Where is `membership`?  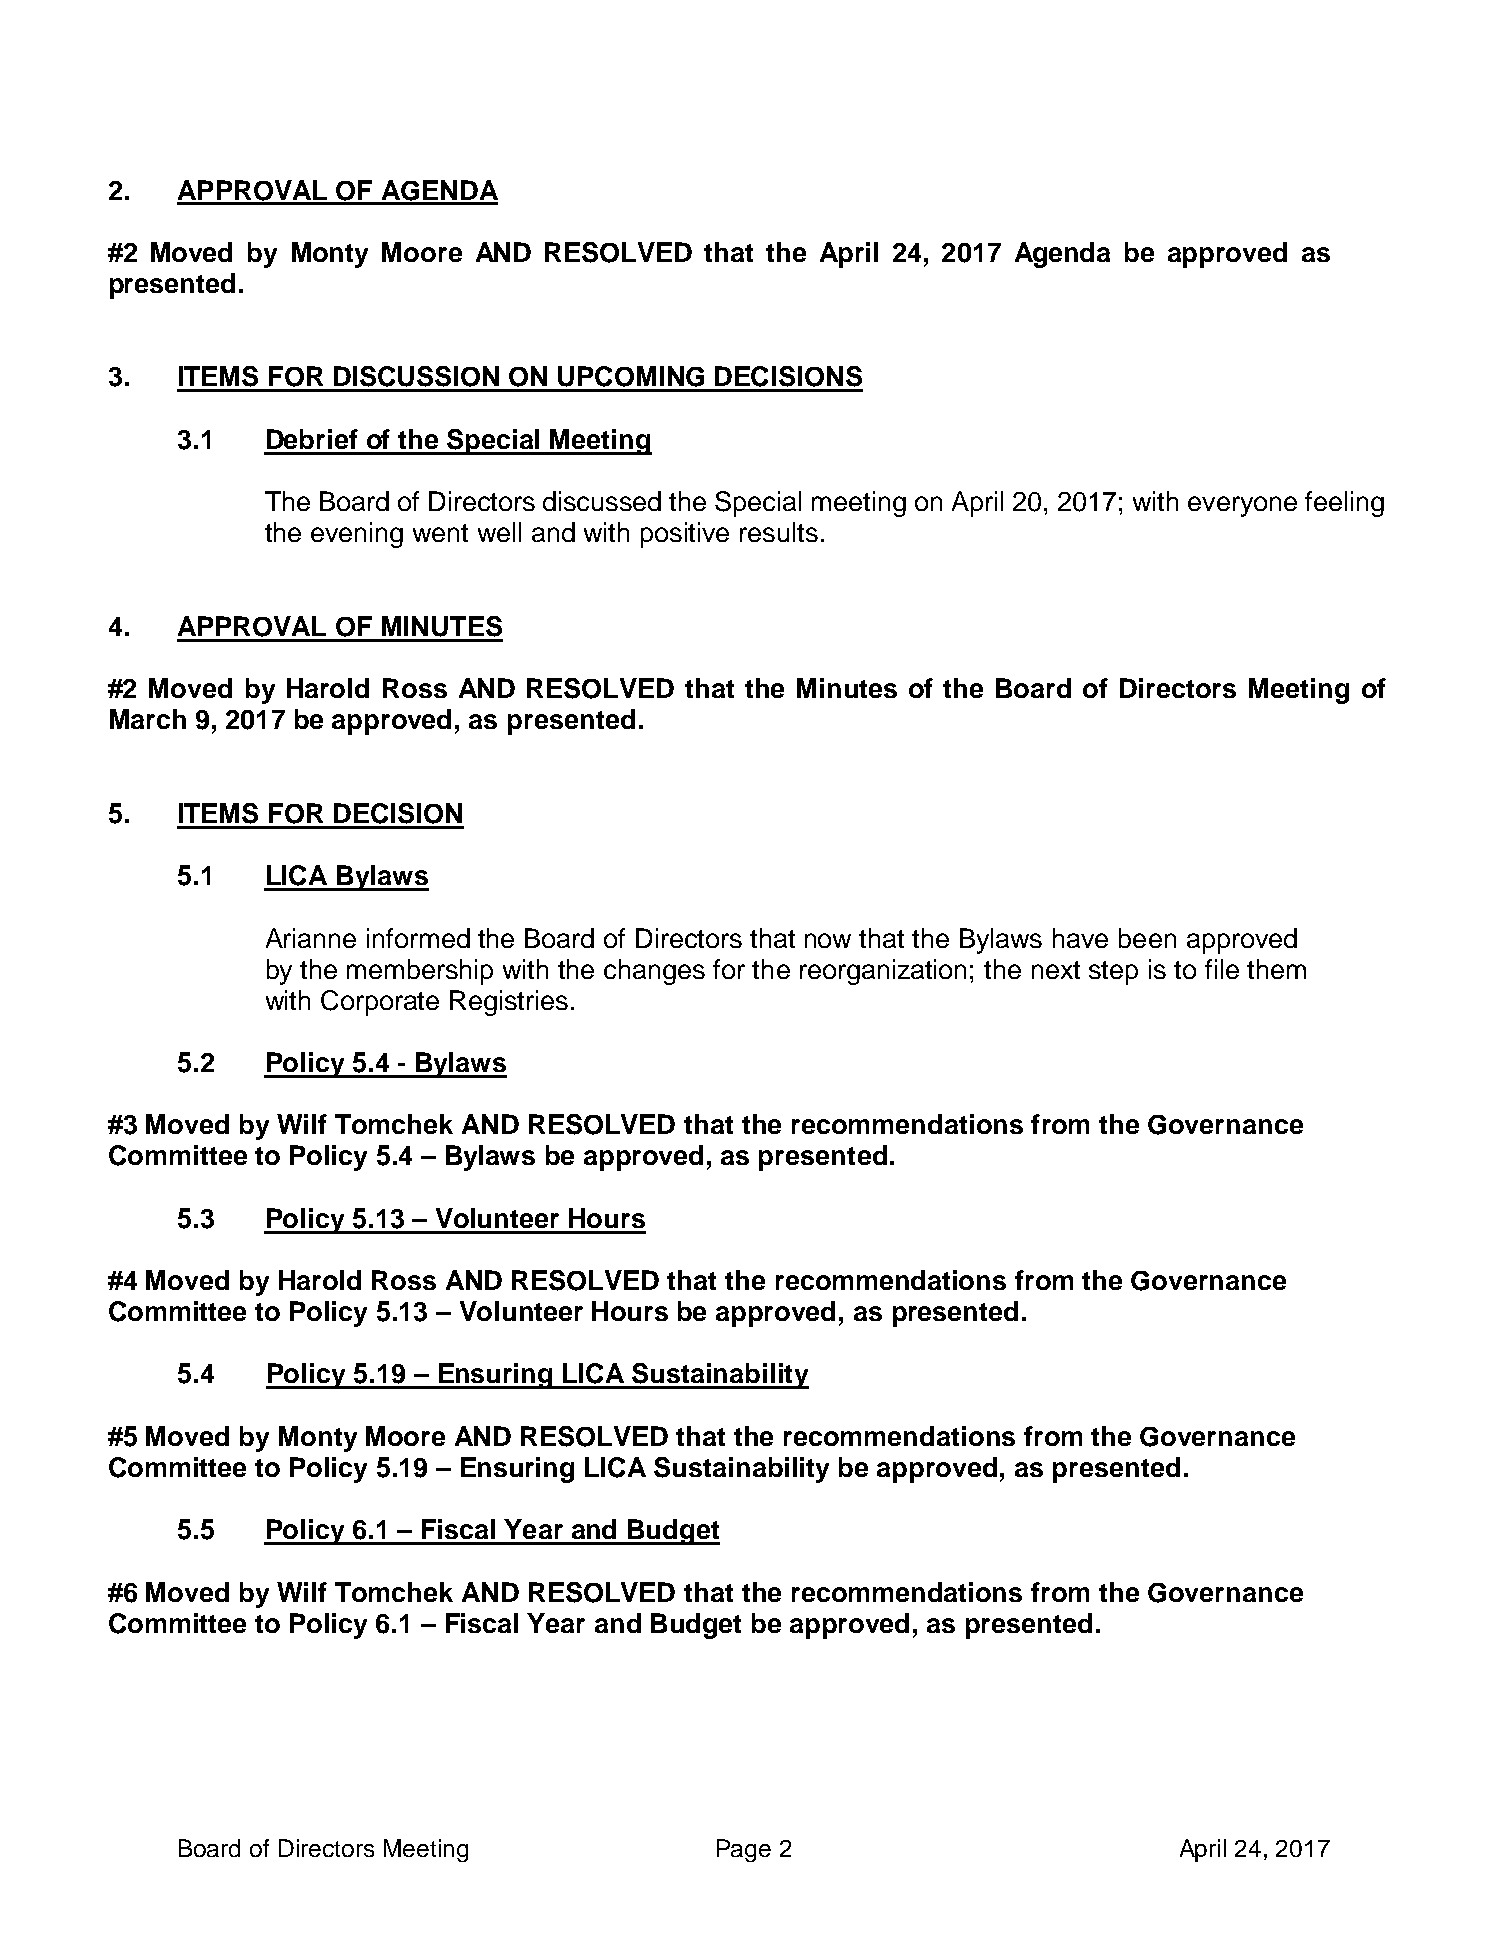
membership is located at coordinates (420, 972).
